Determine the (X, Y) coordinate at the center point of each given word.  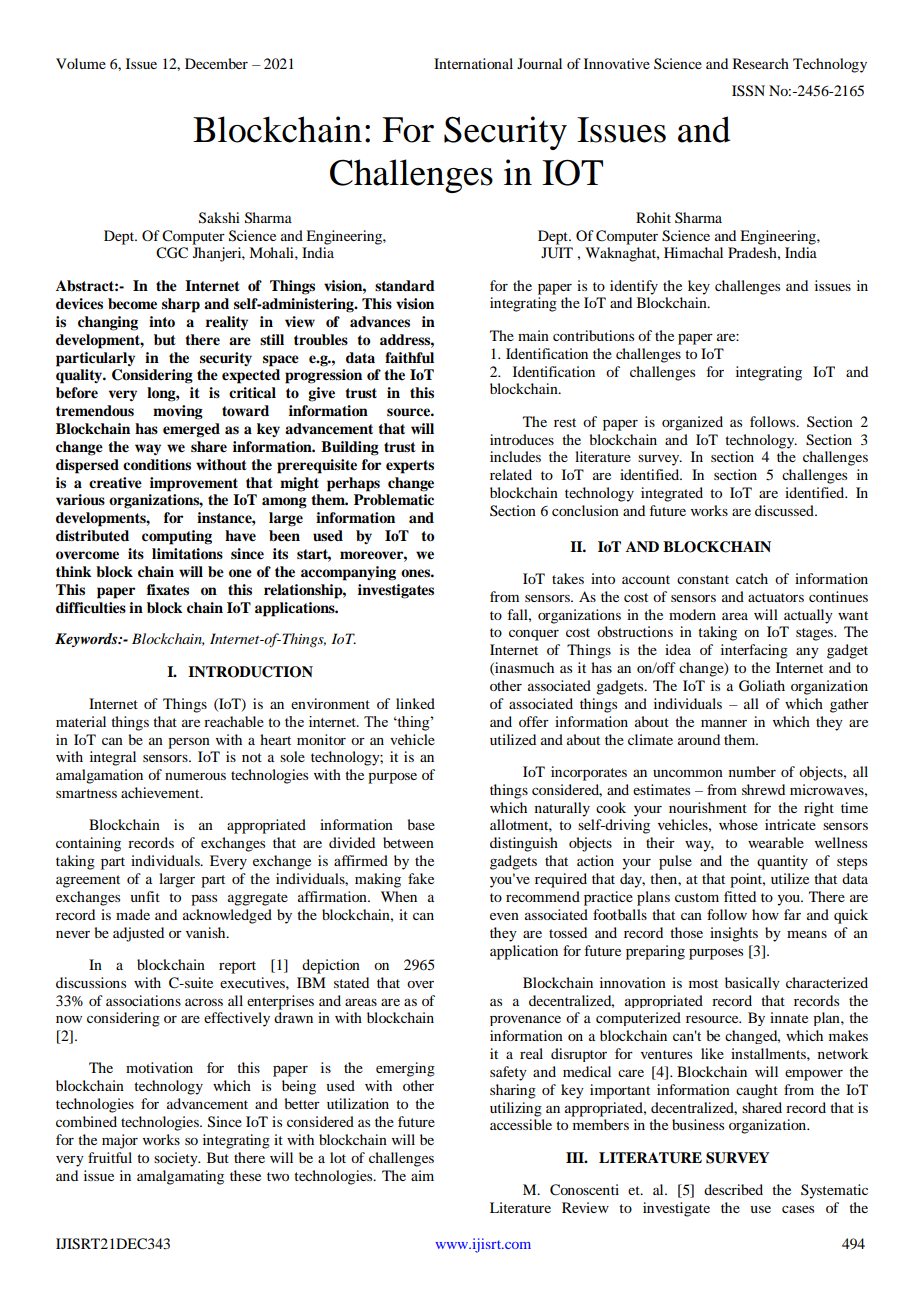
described (733, 1189)
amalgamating (180, 1177)
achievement (161, 792)
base (421, 824)
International (473, 63)
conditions (157, 465)
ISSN (748, 91)
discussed (785, 510)
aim (422, 1175)
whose (738, 824)
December (216, 63)
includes (515, 456)
